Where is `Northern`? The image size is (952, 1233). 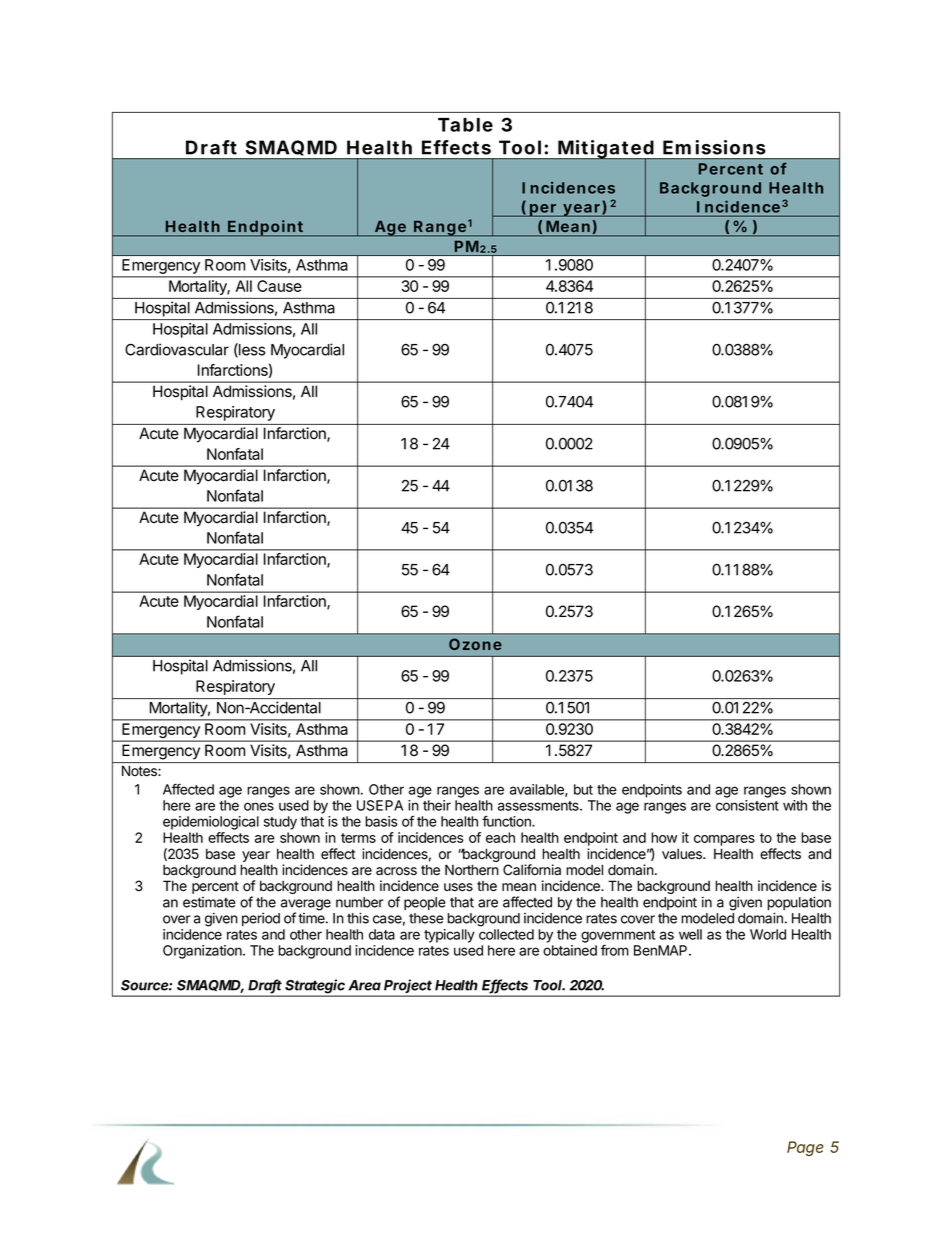 Northern is located at coordinates (472, 870).
